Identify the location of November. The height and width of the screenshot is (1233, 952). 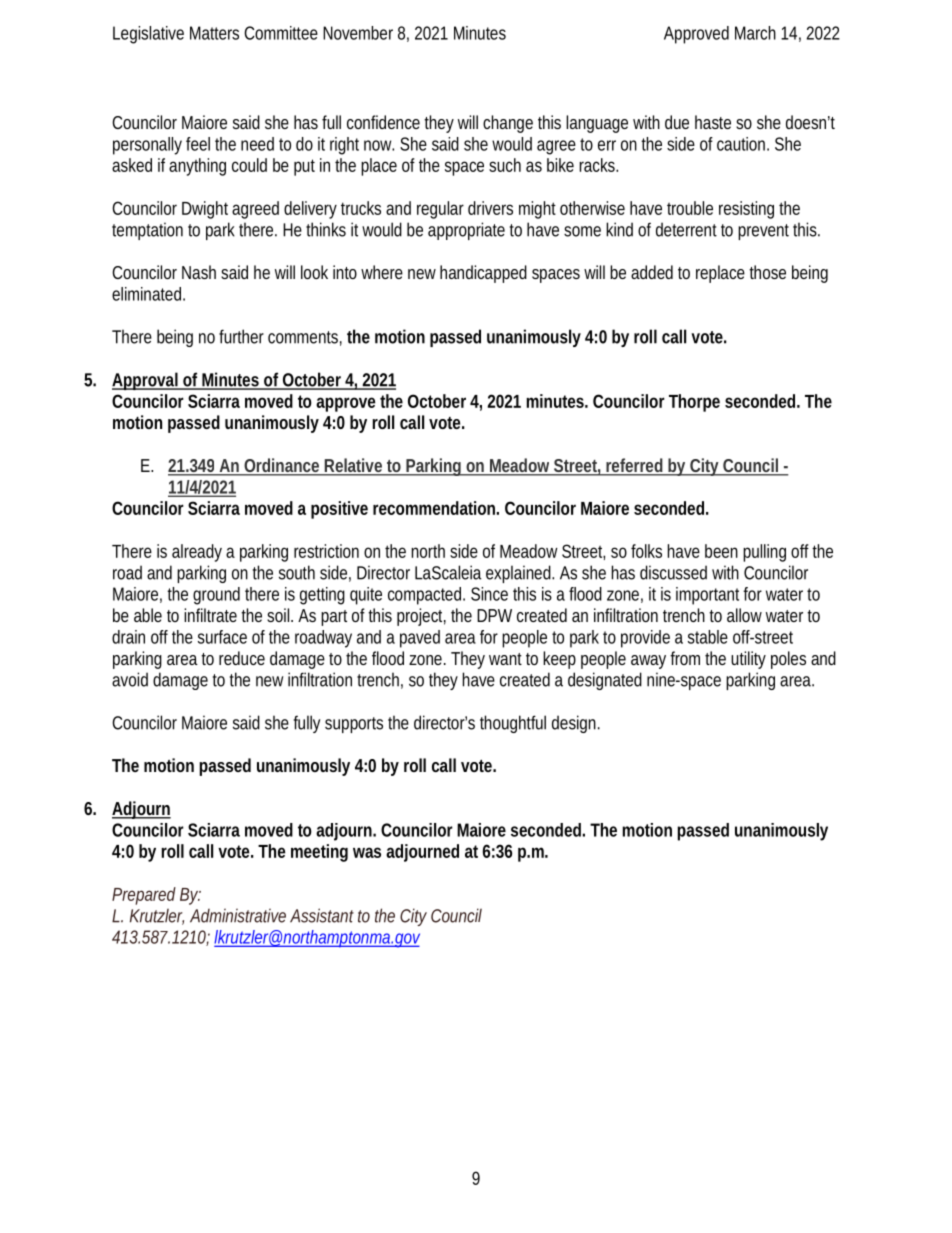
(358, 33).
